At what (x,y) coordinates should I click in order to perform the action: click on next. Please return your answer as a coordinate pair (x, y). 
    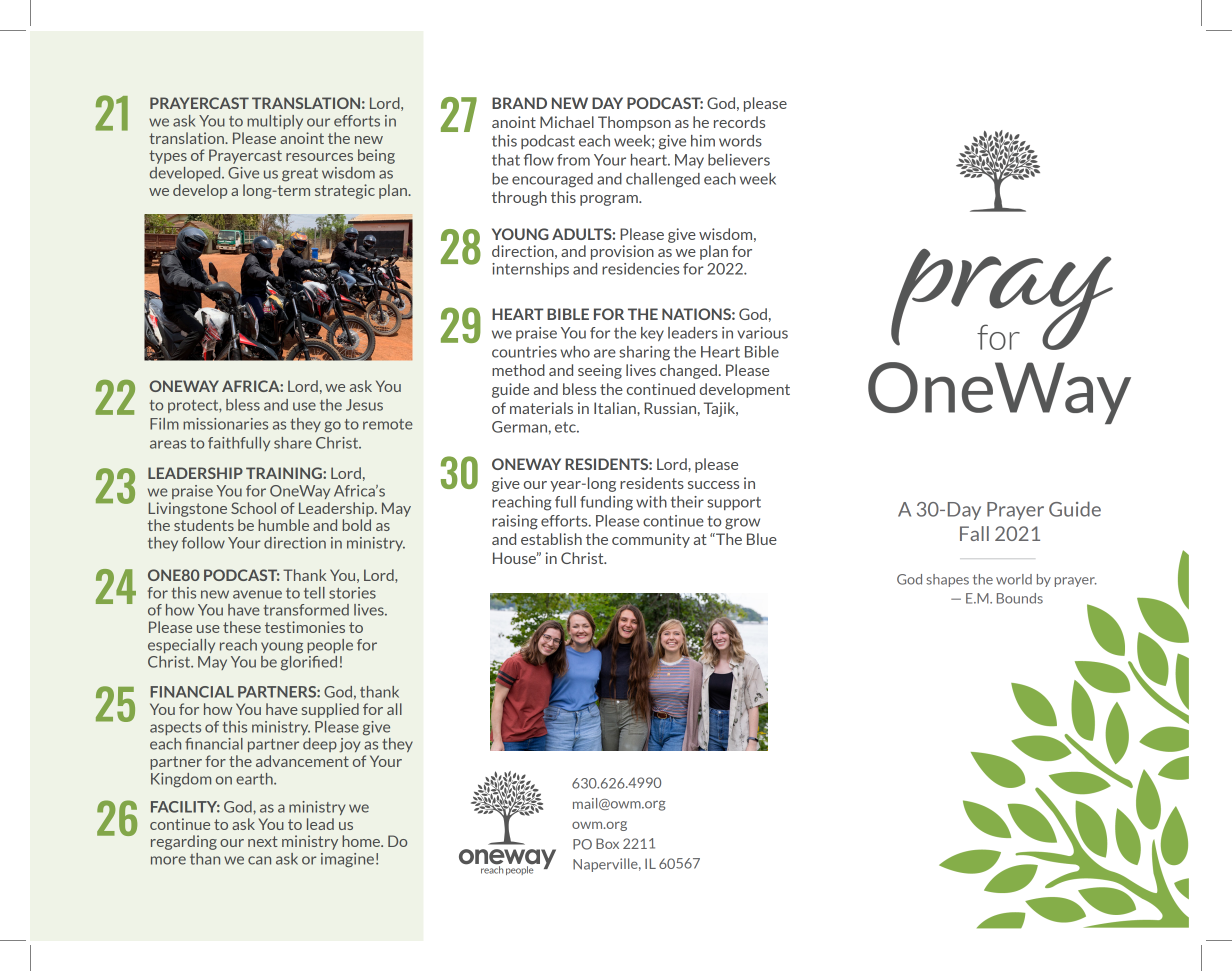
    Looking at the image, I should click on (263, 841).
